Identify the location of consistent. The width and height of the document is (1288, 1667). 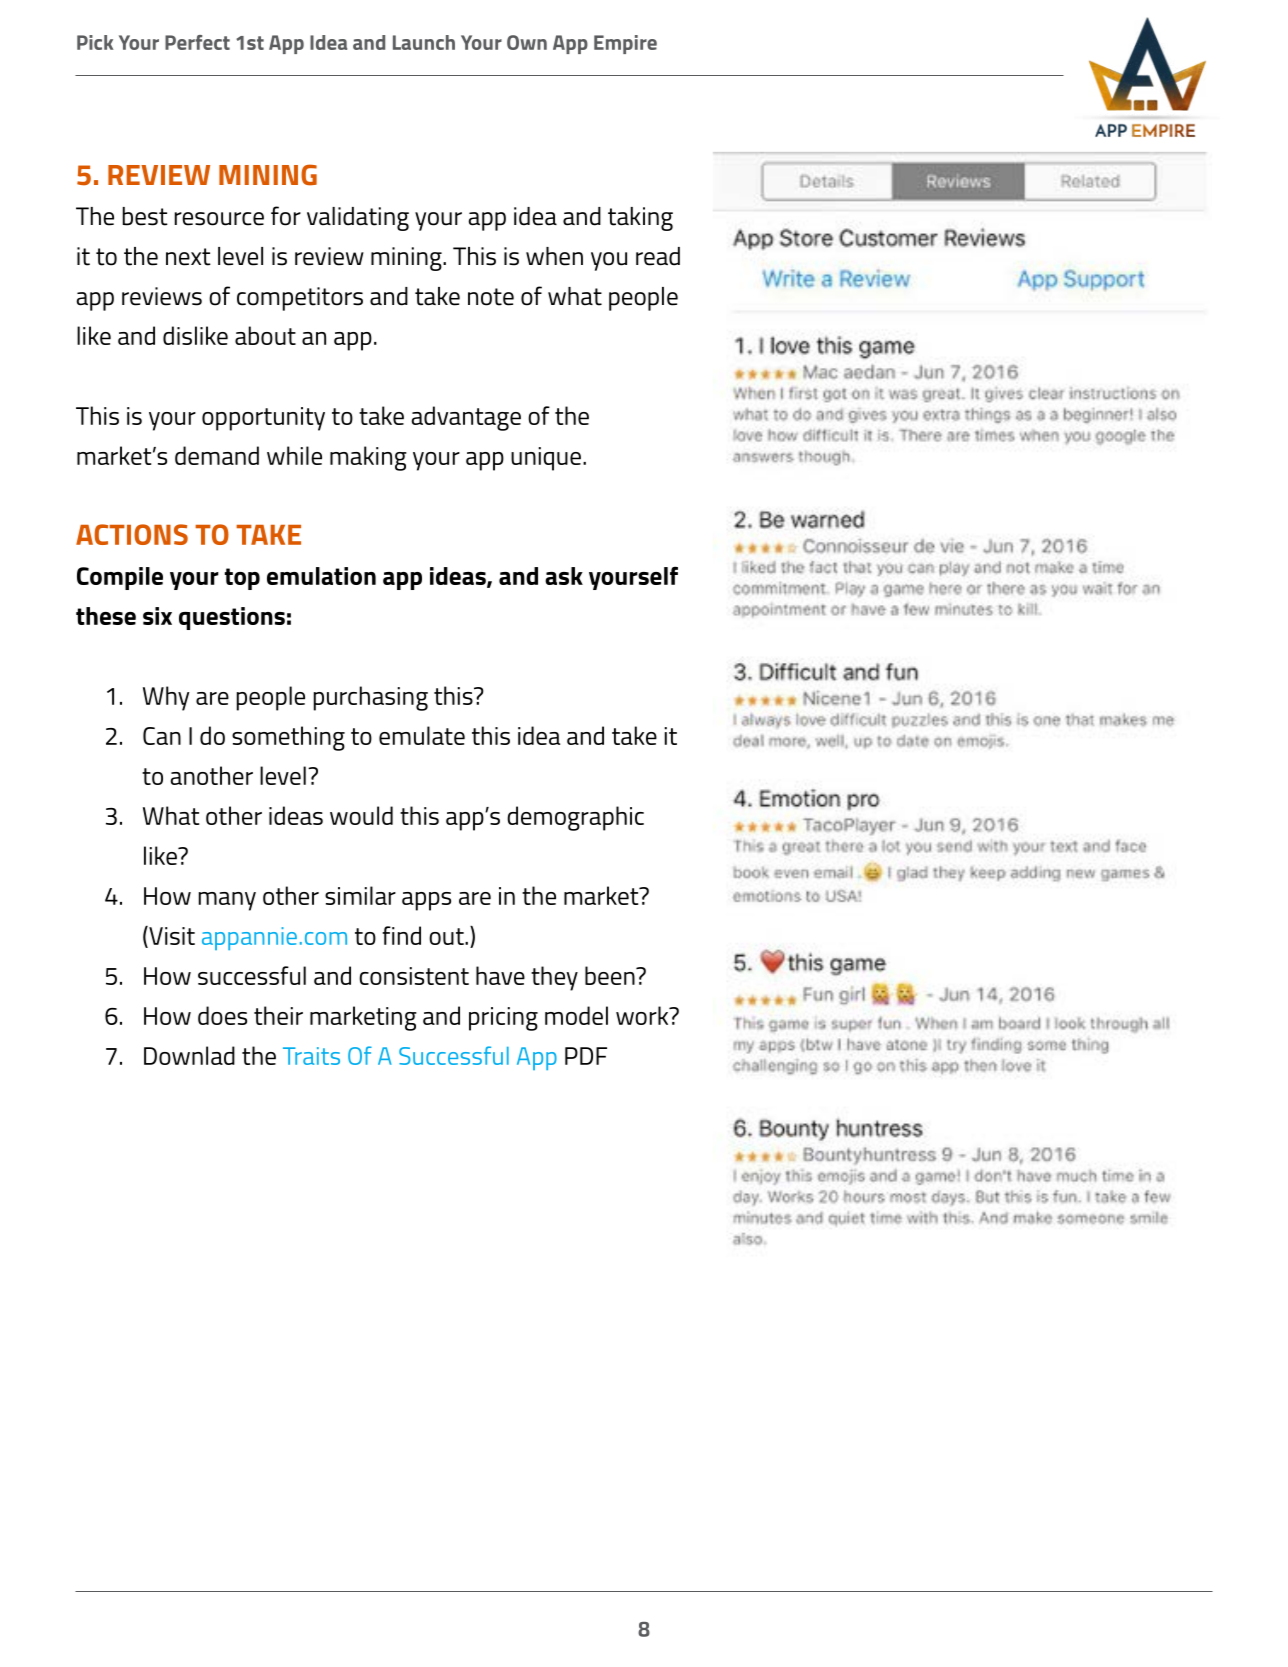
(414, 976).
